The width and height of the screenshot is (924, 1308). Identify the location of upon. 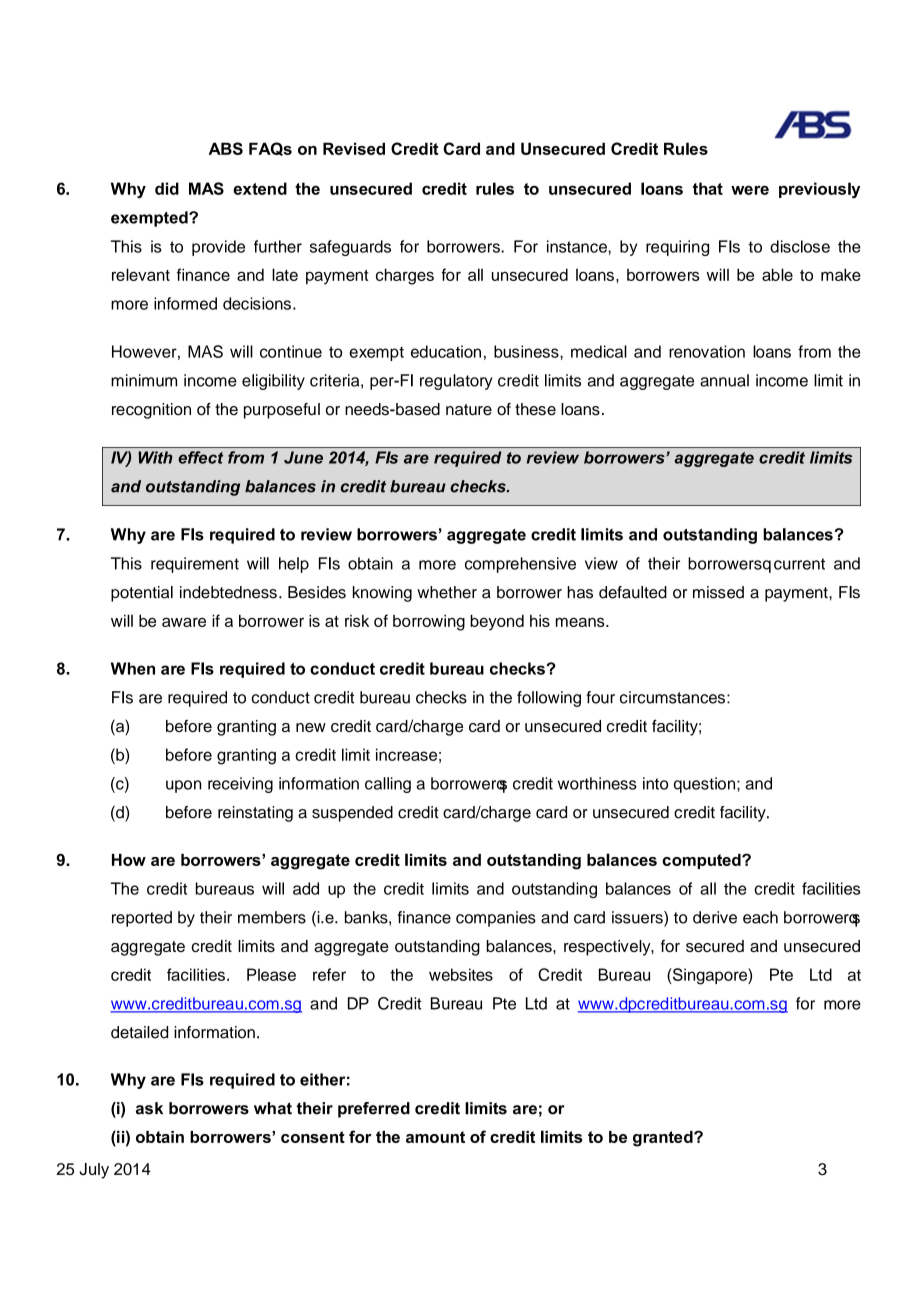
(183, 786).
